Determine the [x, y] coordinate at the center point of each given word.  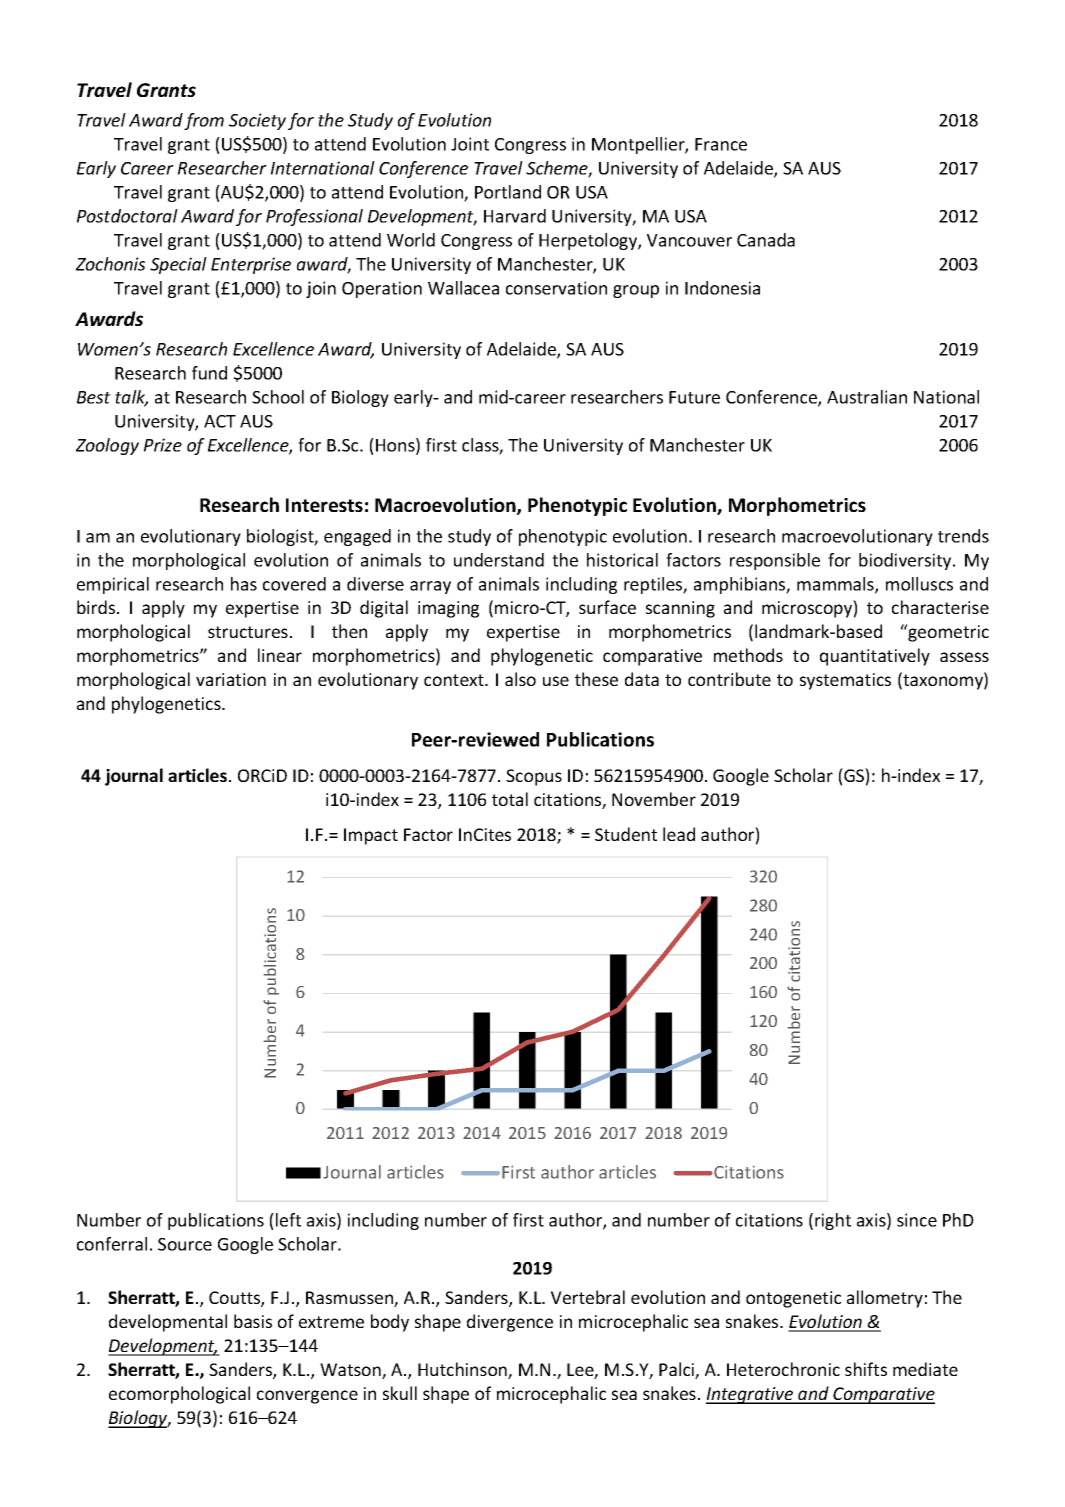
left [288, 1220]
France [721, 144]
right [833, 1221]
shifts [866, 1369]
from [204, 121]
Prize [163, 445]
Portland [508, 192]
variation [231, 679]
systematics [845, 681]
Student [626, 834]
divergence [510, 1323]
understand [499, 560]
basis [253, 1321]
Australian [867, 397]
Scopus [534, 777]
